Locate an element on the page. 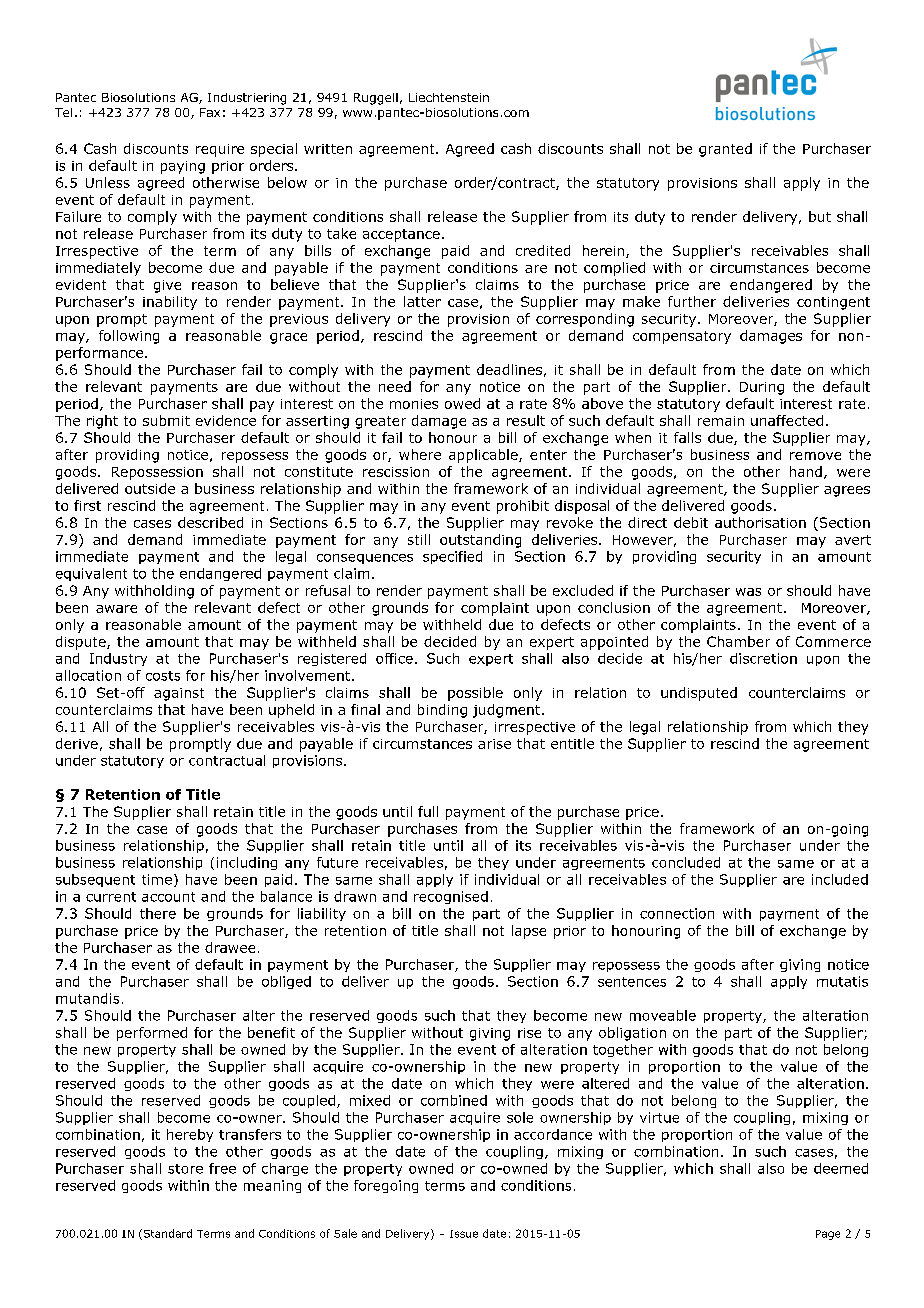 The width and height of the document is (924, 1308). owed is located at coordinates (462, 403).
